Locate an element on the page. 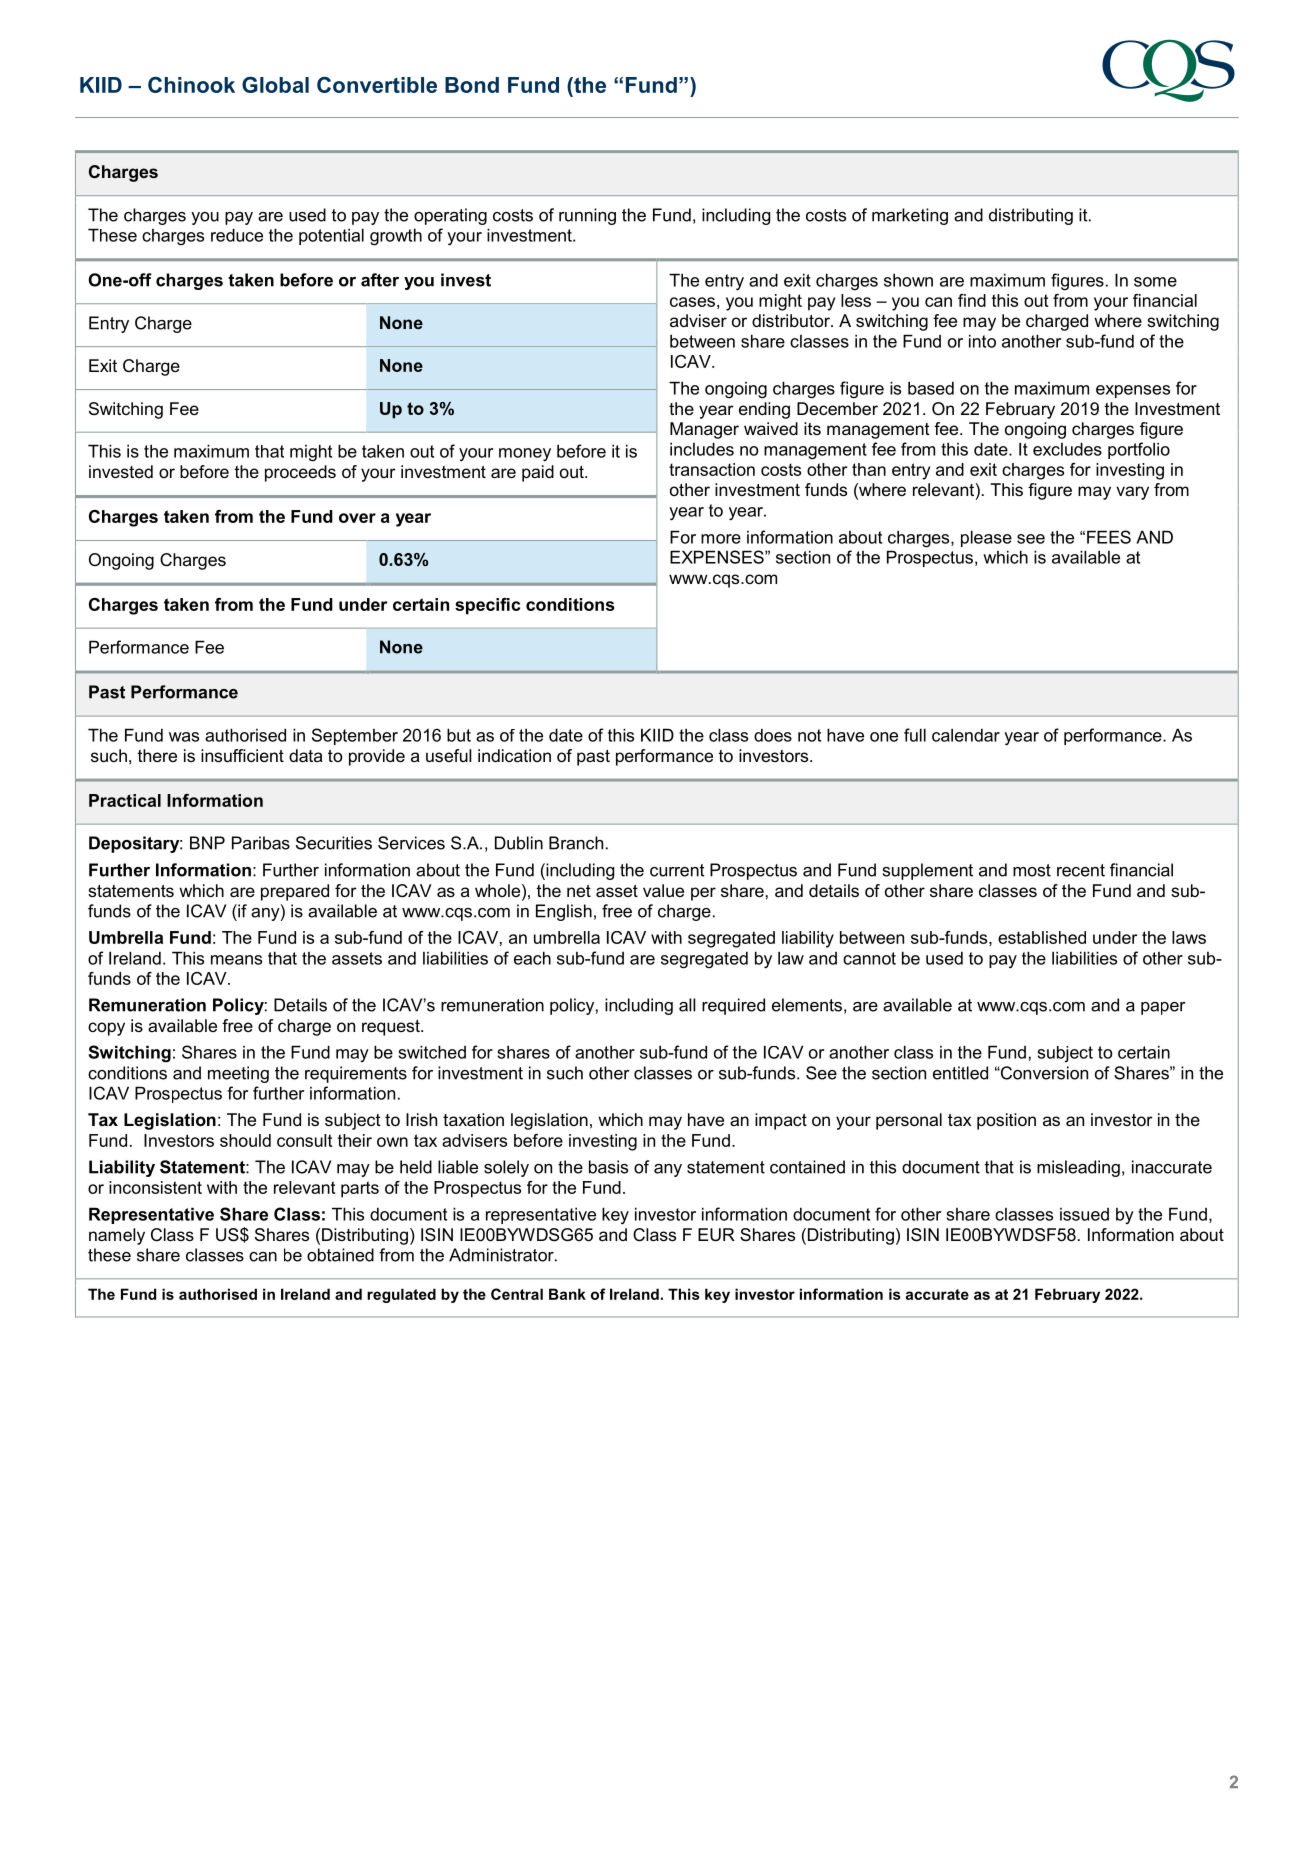 This page has width=1314, height=1858. running is located at coordinates (587, 216).
